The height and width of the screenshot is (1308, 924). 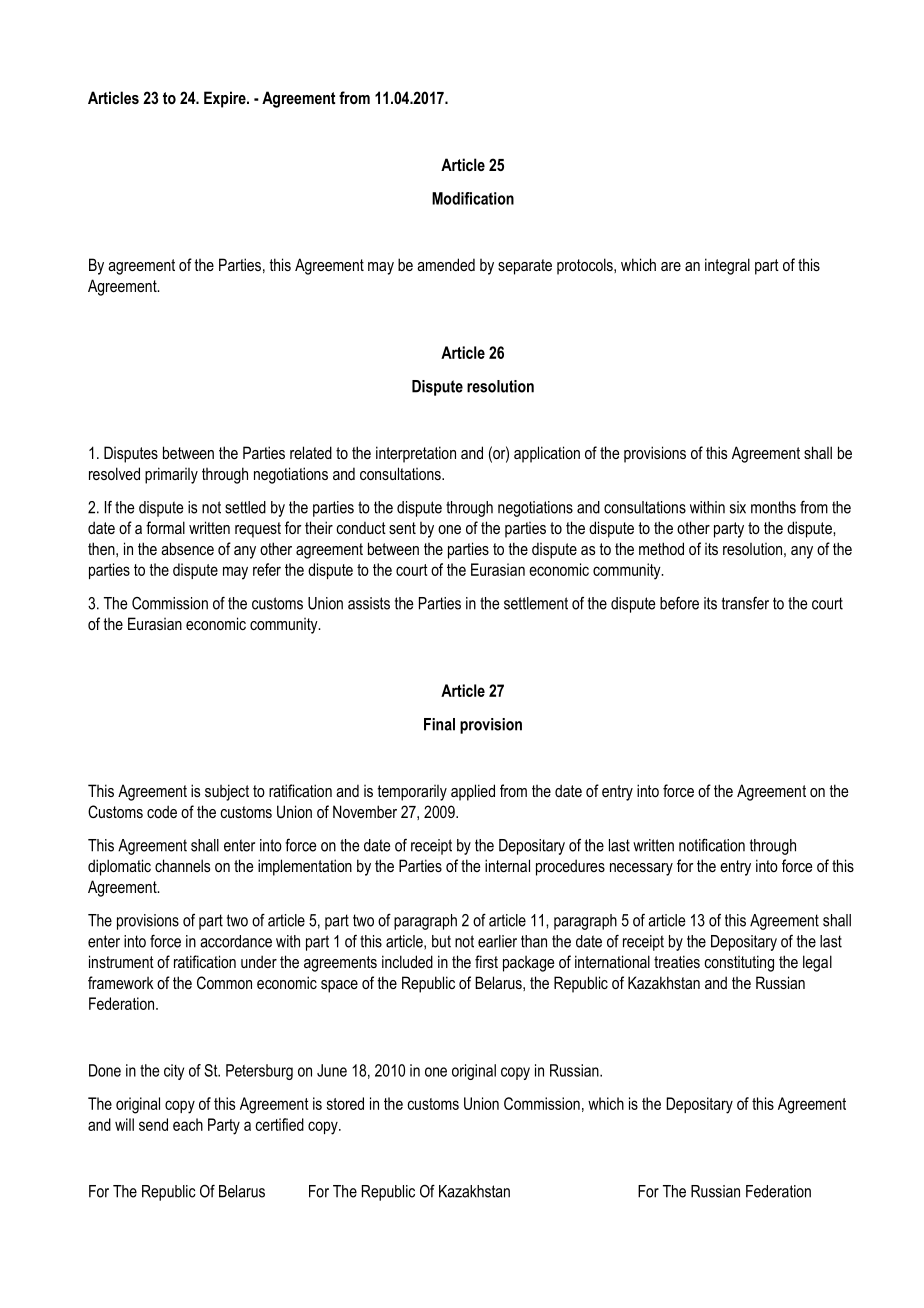 What do you see at coordinates (745, 603) in the screenshot?
I see `transfer` at bounding box center [745, 603].
